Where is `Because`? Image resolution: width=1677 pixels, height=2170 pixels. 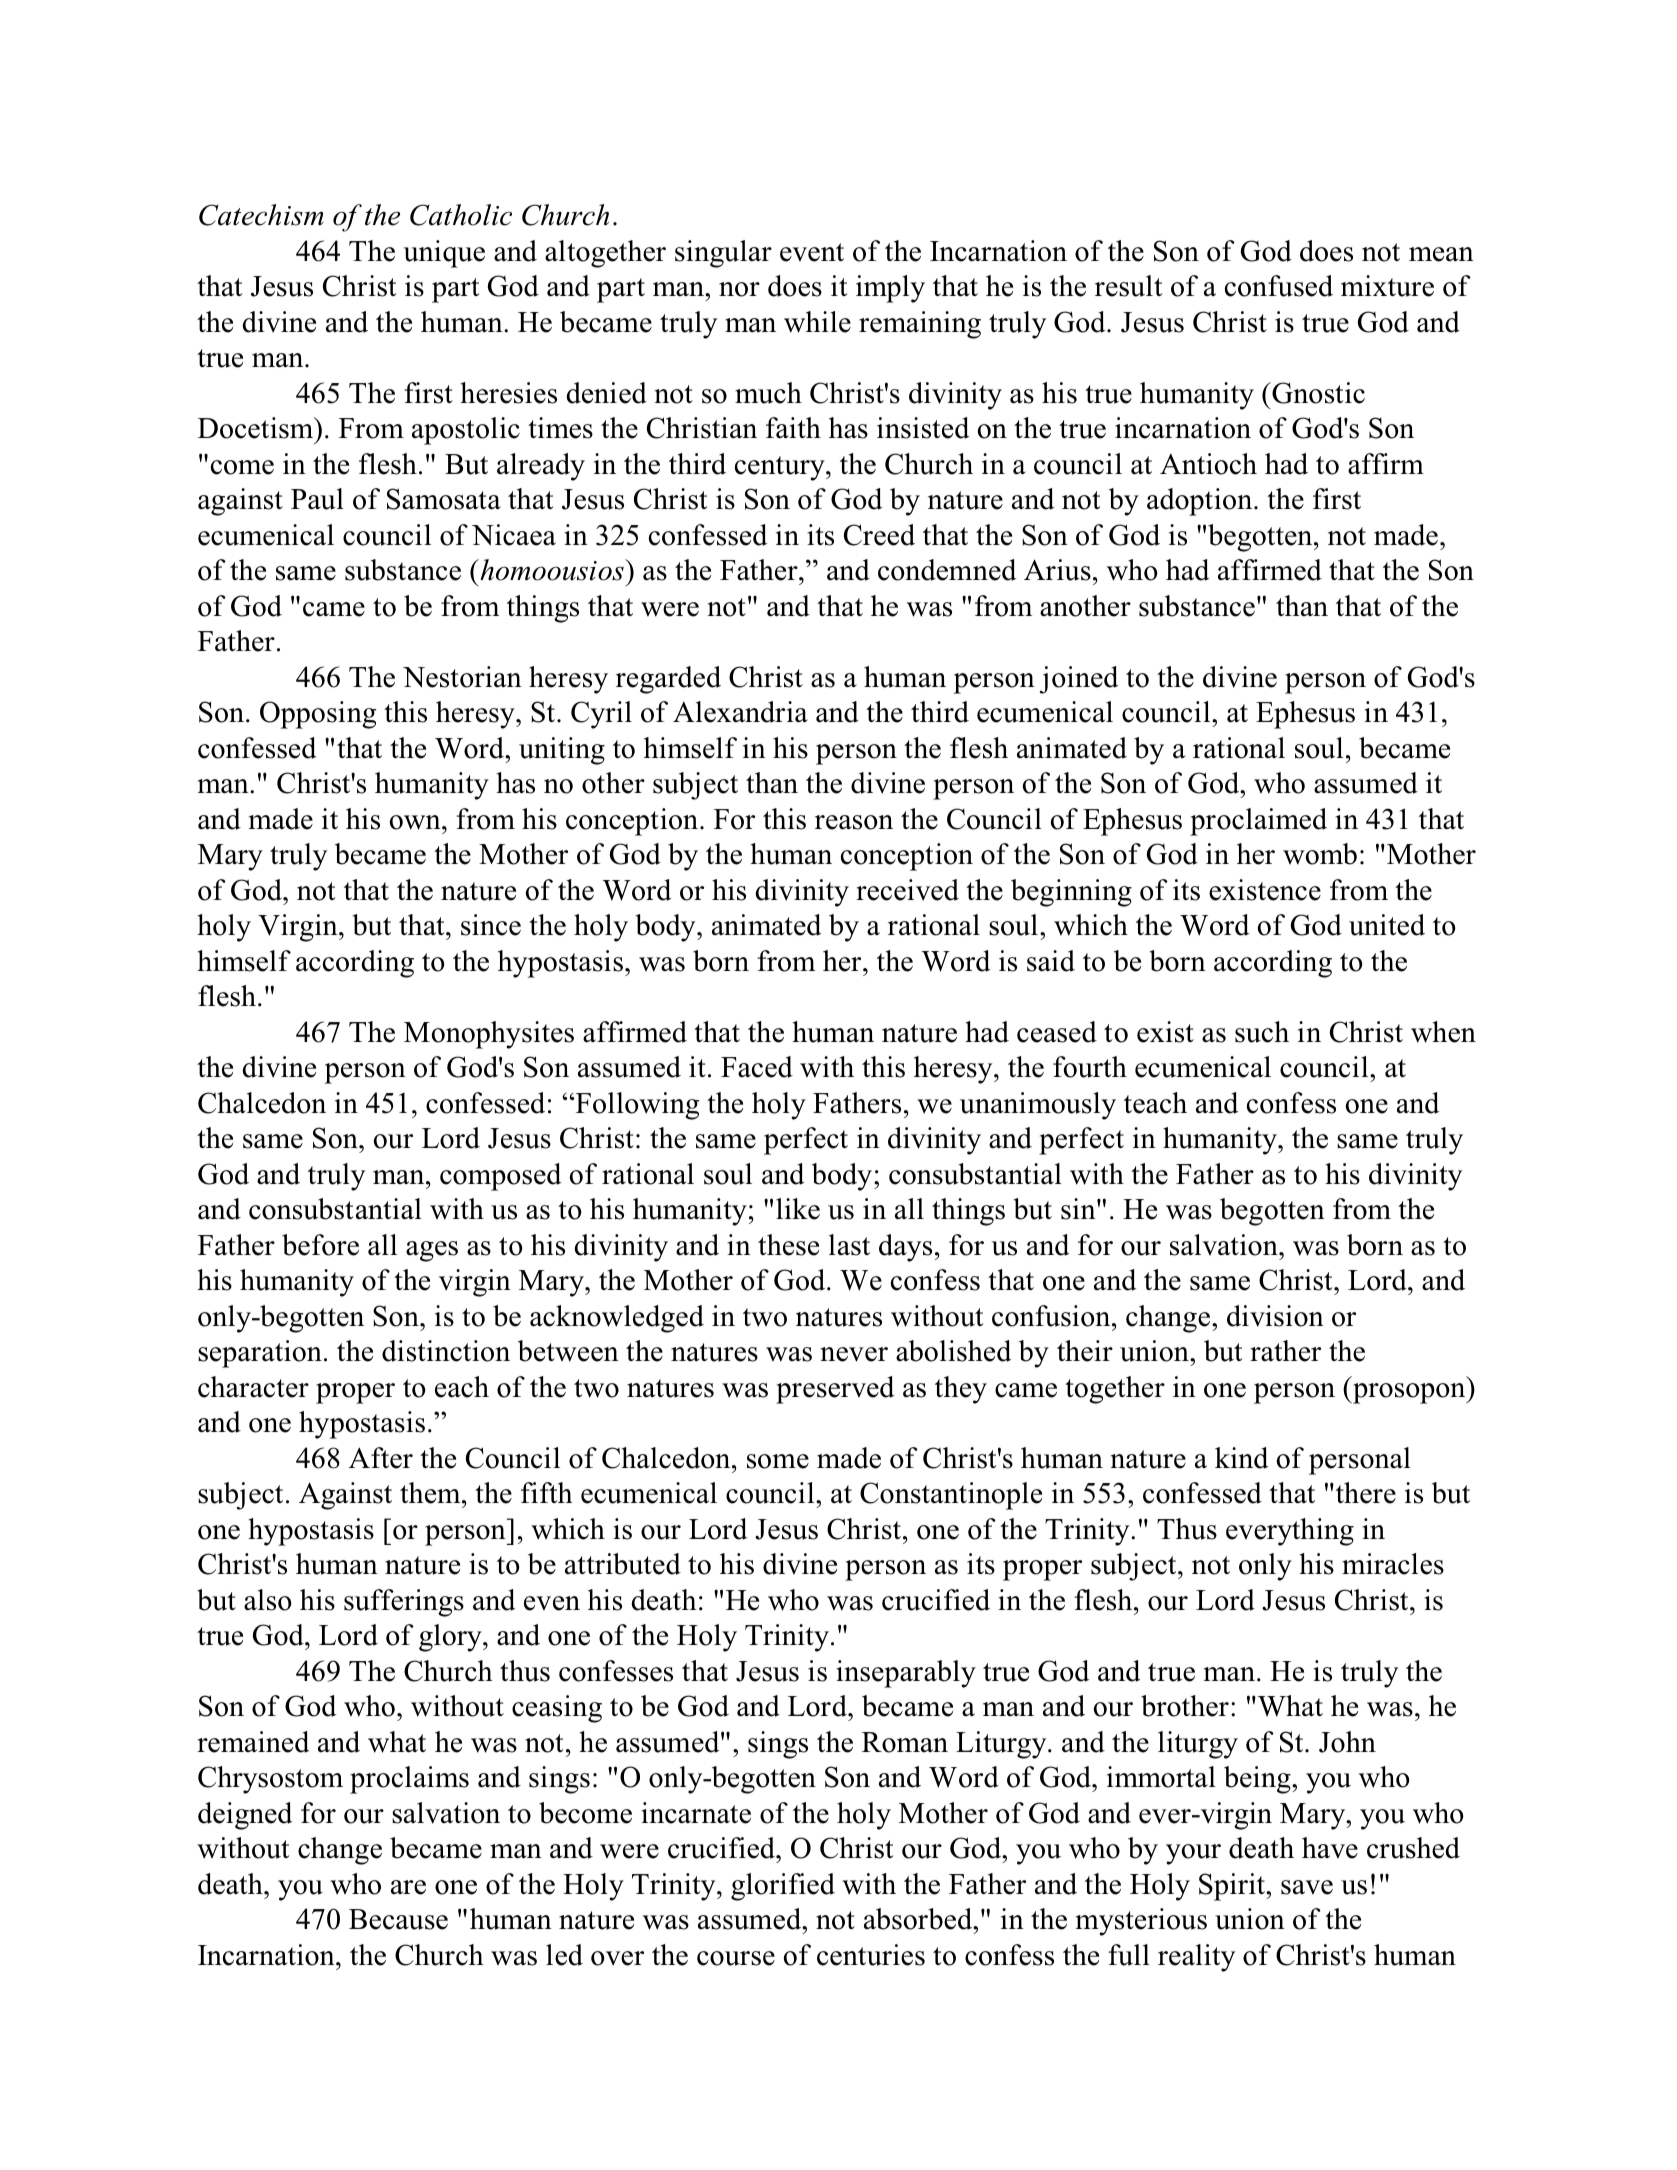 Because is located at coordinates (398, 1919).
